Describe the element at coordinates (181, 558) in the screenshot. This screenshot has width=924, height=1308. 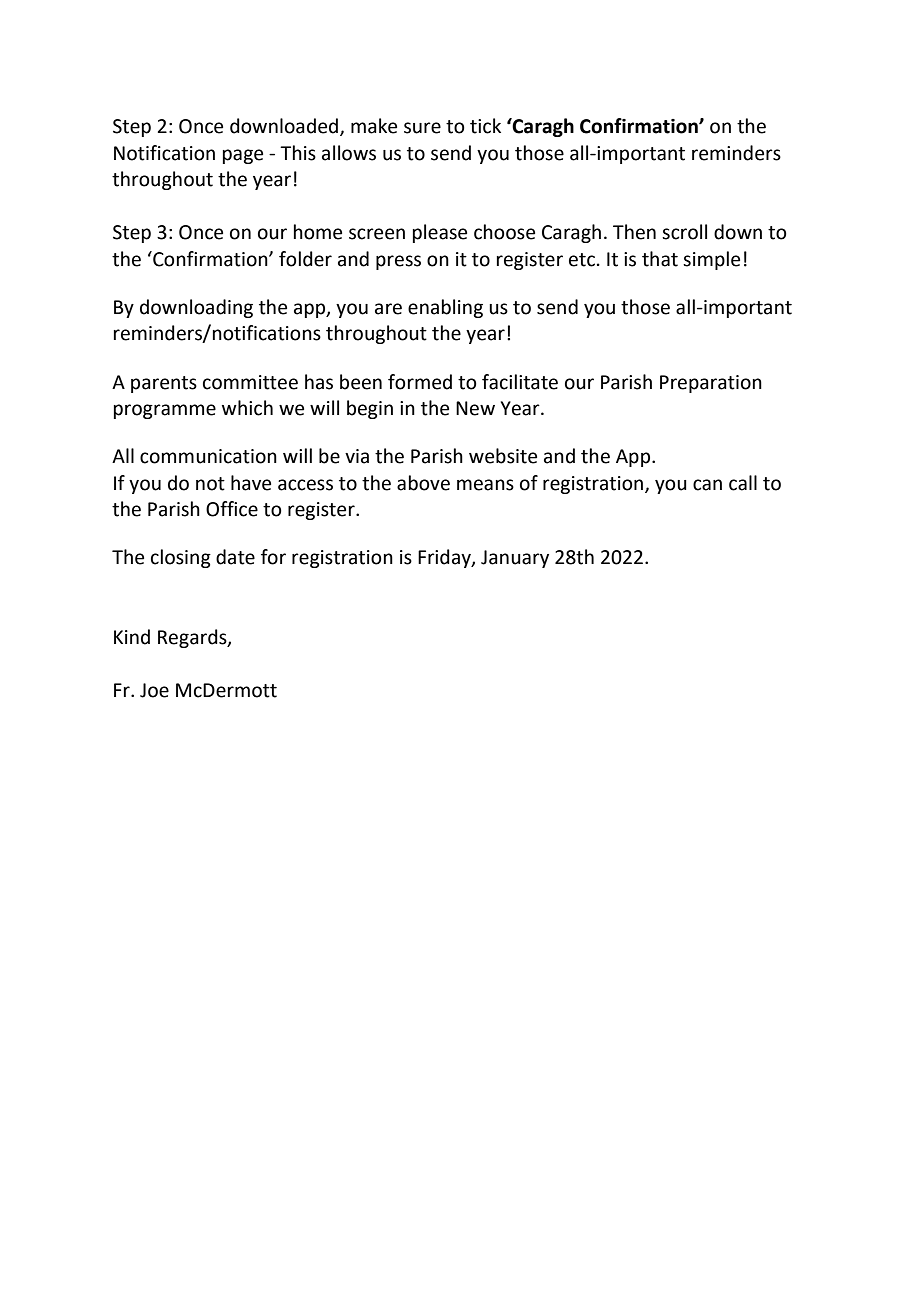
I see `closing` at that location.
